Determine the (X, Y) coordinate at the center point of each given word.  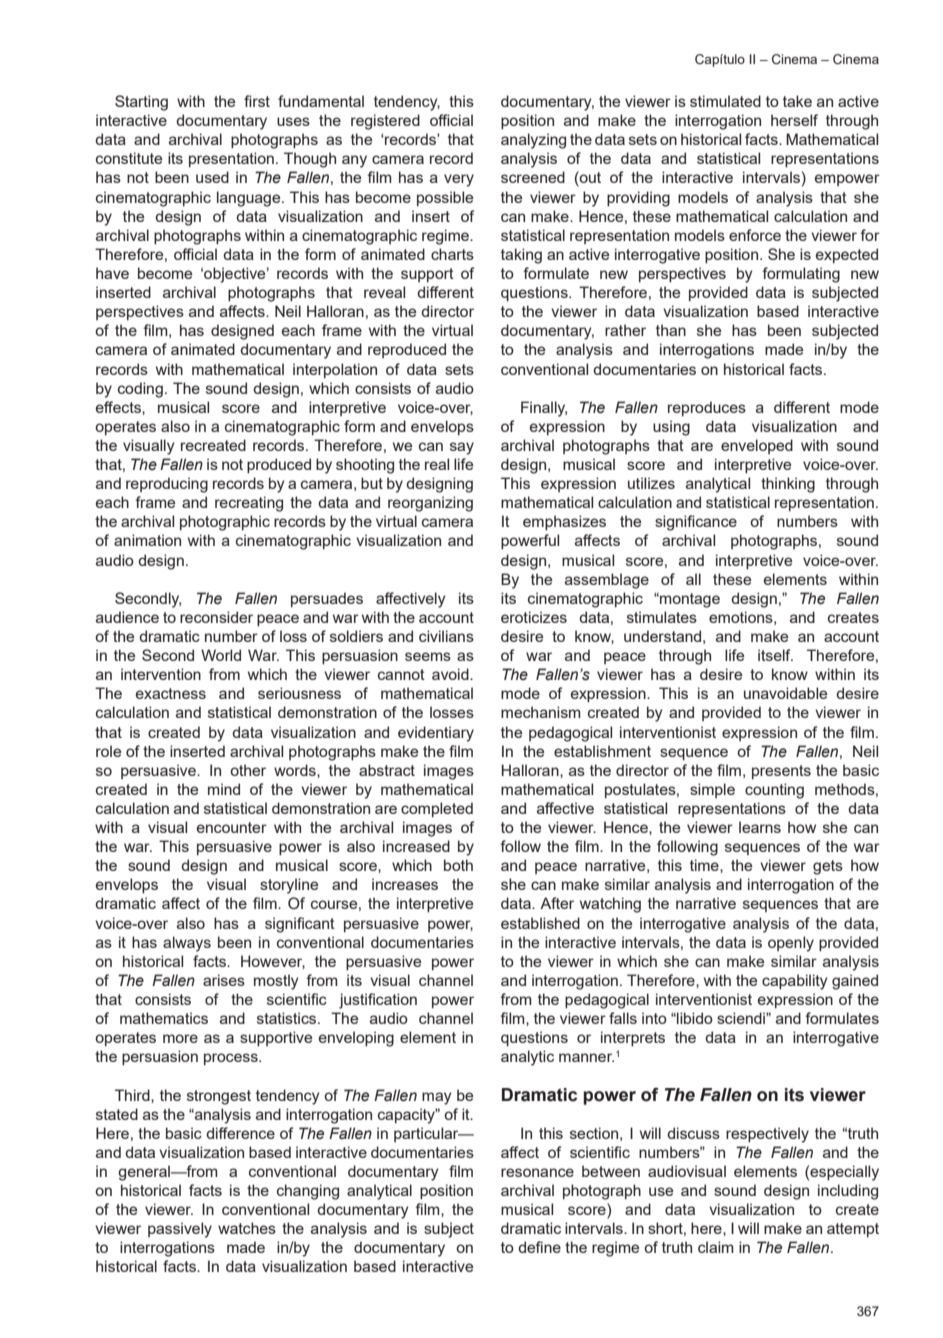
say (462, 448)
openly (791, 944)
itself (775, 655)
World (221, 655)
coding (140, 390)
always (187, 944)
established (540, 923)
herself (794, 120)
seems (428, 656)
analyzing (533, 141)
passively (180, 1230)
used (212, 177)
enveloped (757, 446)
